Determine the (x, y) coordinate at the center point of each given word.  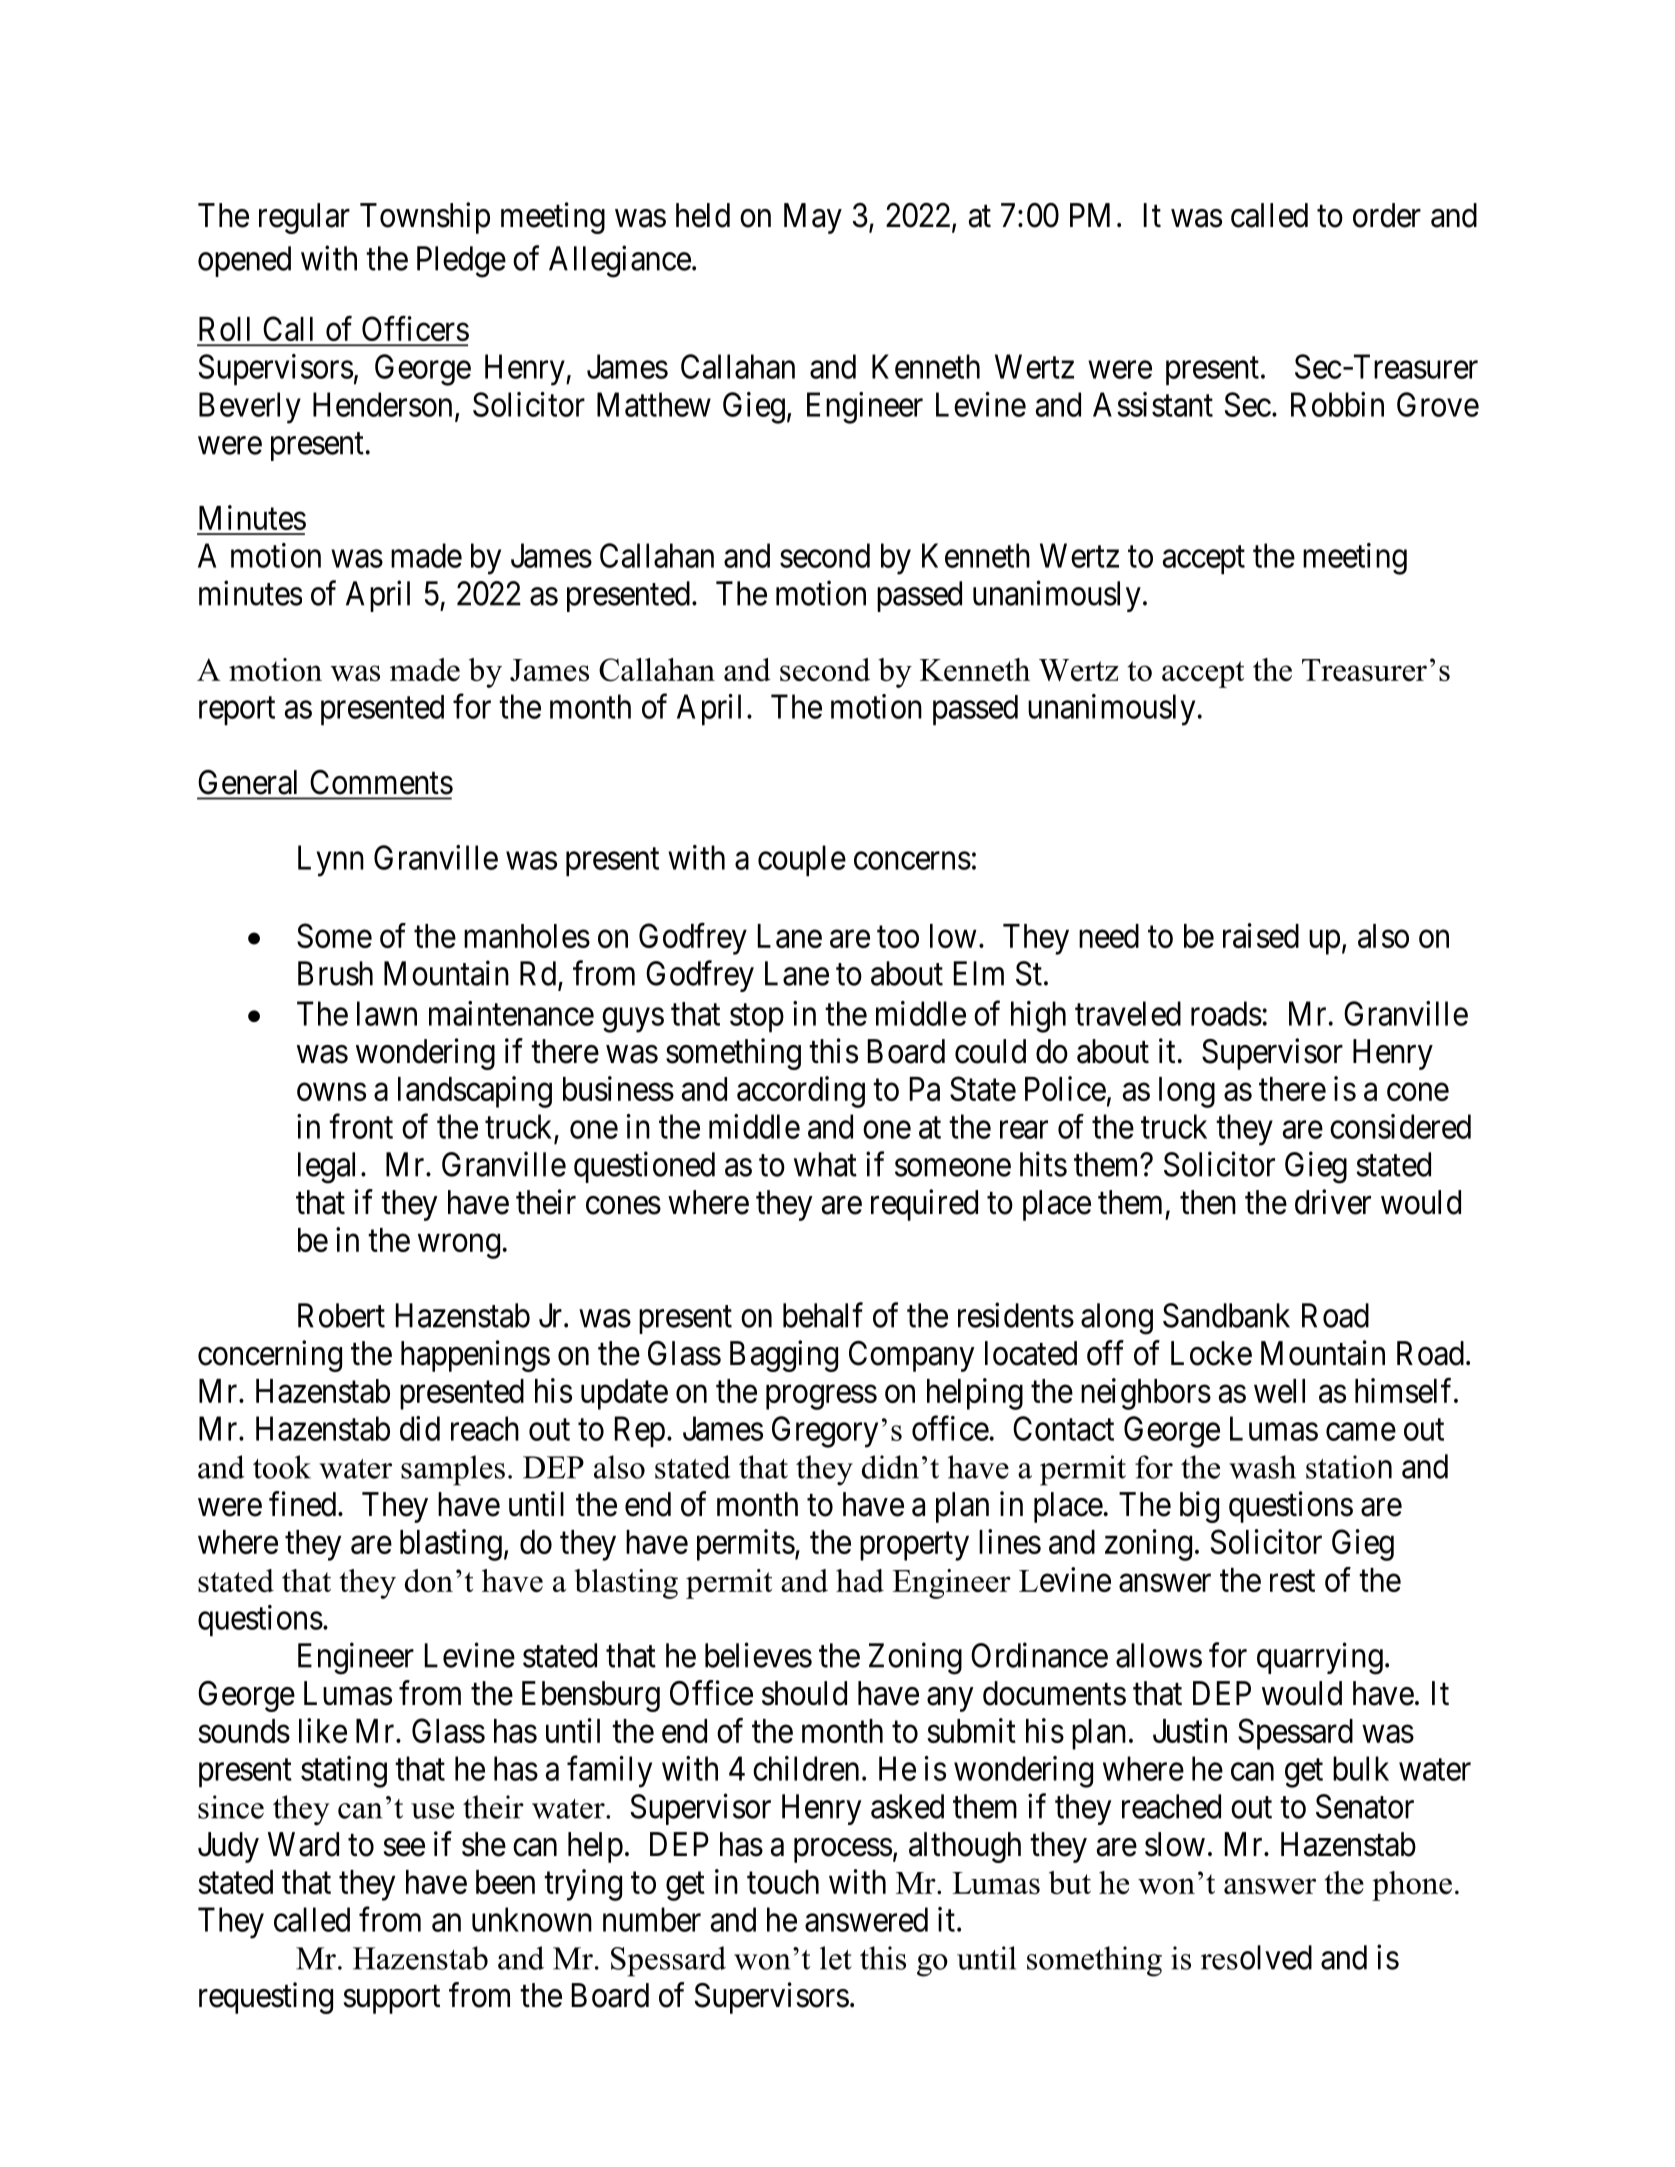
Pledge (461, 262)
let (836, 1958)
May (813, 218)
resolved (1256, 1957)
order (1387, 215)
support (392, 2000)
